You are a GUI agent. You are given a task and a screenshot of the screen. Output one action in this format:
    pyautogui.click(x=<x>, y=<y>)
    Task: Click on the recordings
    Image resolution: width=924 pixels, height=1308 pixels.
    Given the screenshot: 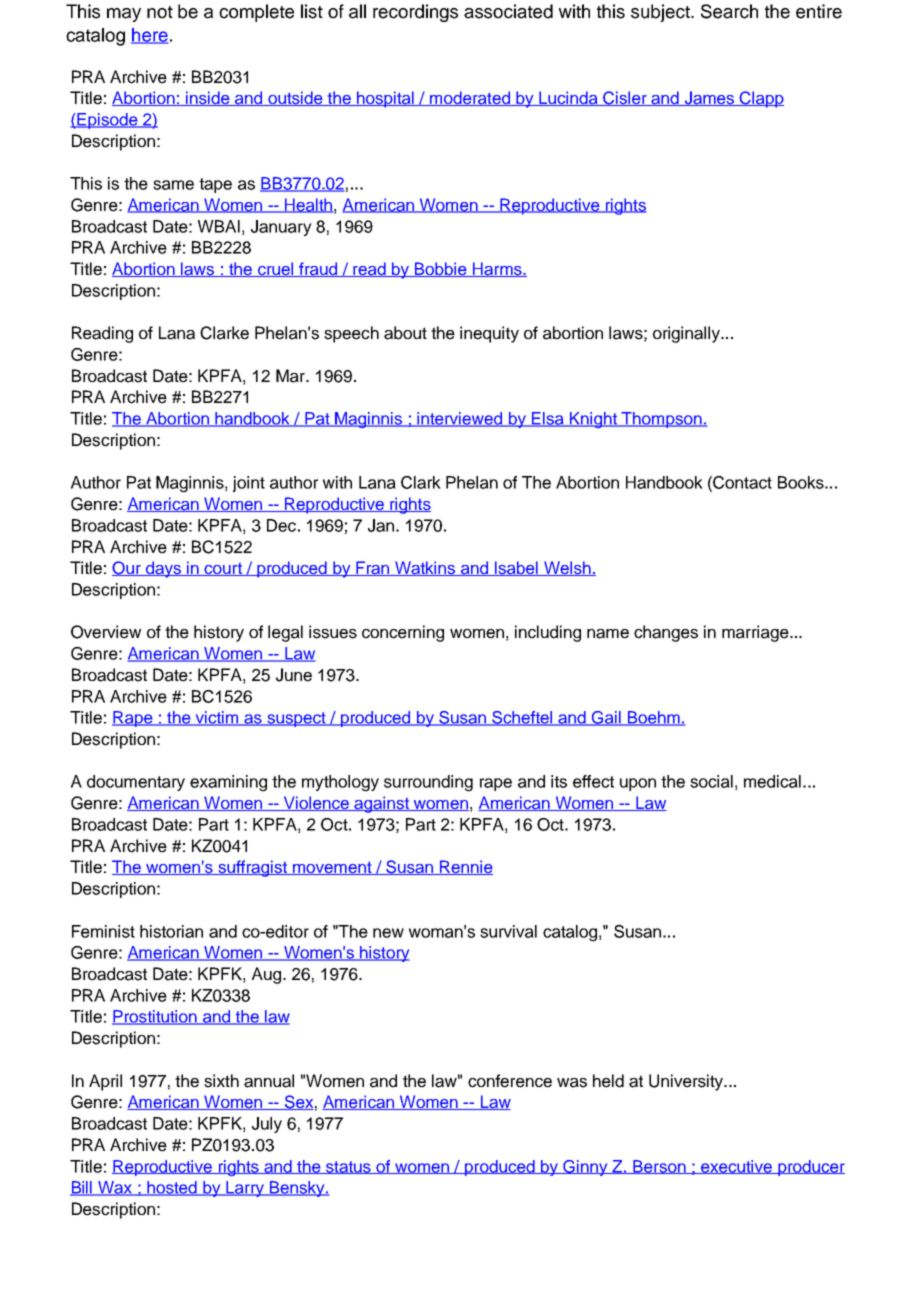 What is the action you would take?
    pyautogui.click(x=415, y=13)
